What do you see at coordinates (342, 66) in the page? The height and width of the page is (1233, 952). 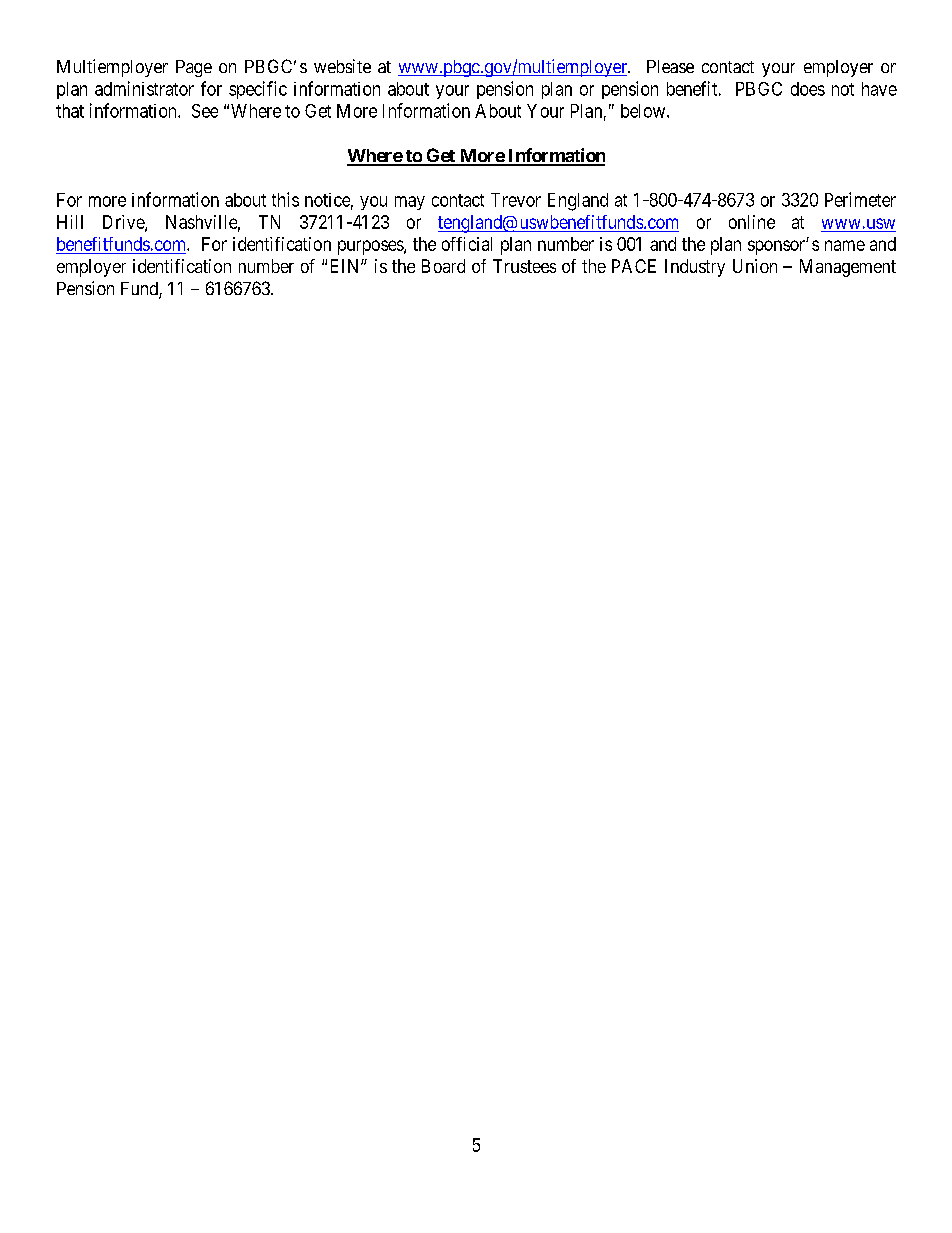 I see `website` at bounding box center [342, 66].
